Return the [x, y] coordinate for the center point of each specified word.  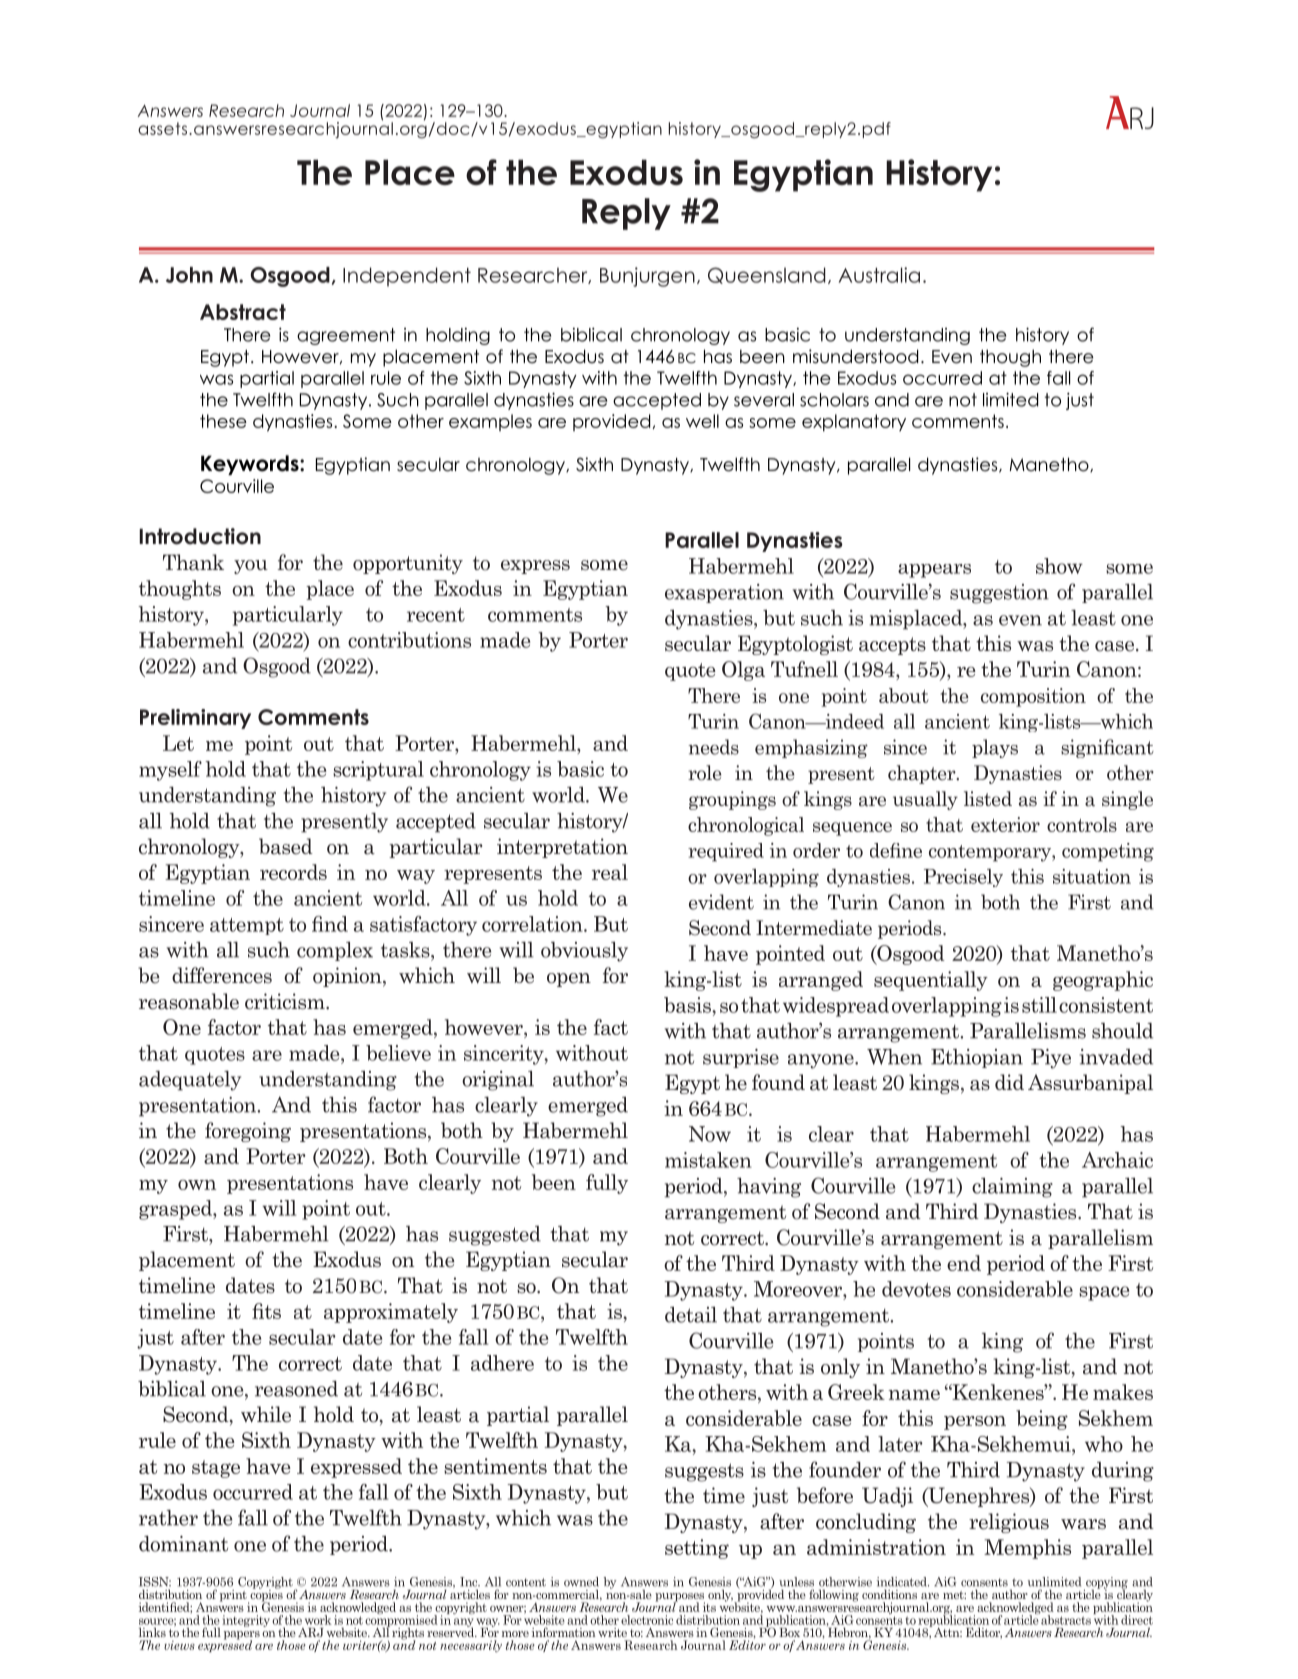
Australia [879, 275]
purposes [680, 1598]
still [1039, 1005]
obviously [584, 952]
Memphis [1027, 1549]
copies [265, 1595]
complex [335, 951]
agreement [346, 336]
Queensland [767, 275]
